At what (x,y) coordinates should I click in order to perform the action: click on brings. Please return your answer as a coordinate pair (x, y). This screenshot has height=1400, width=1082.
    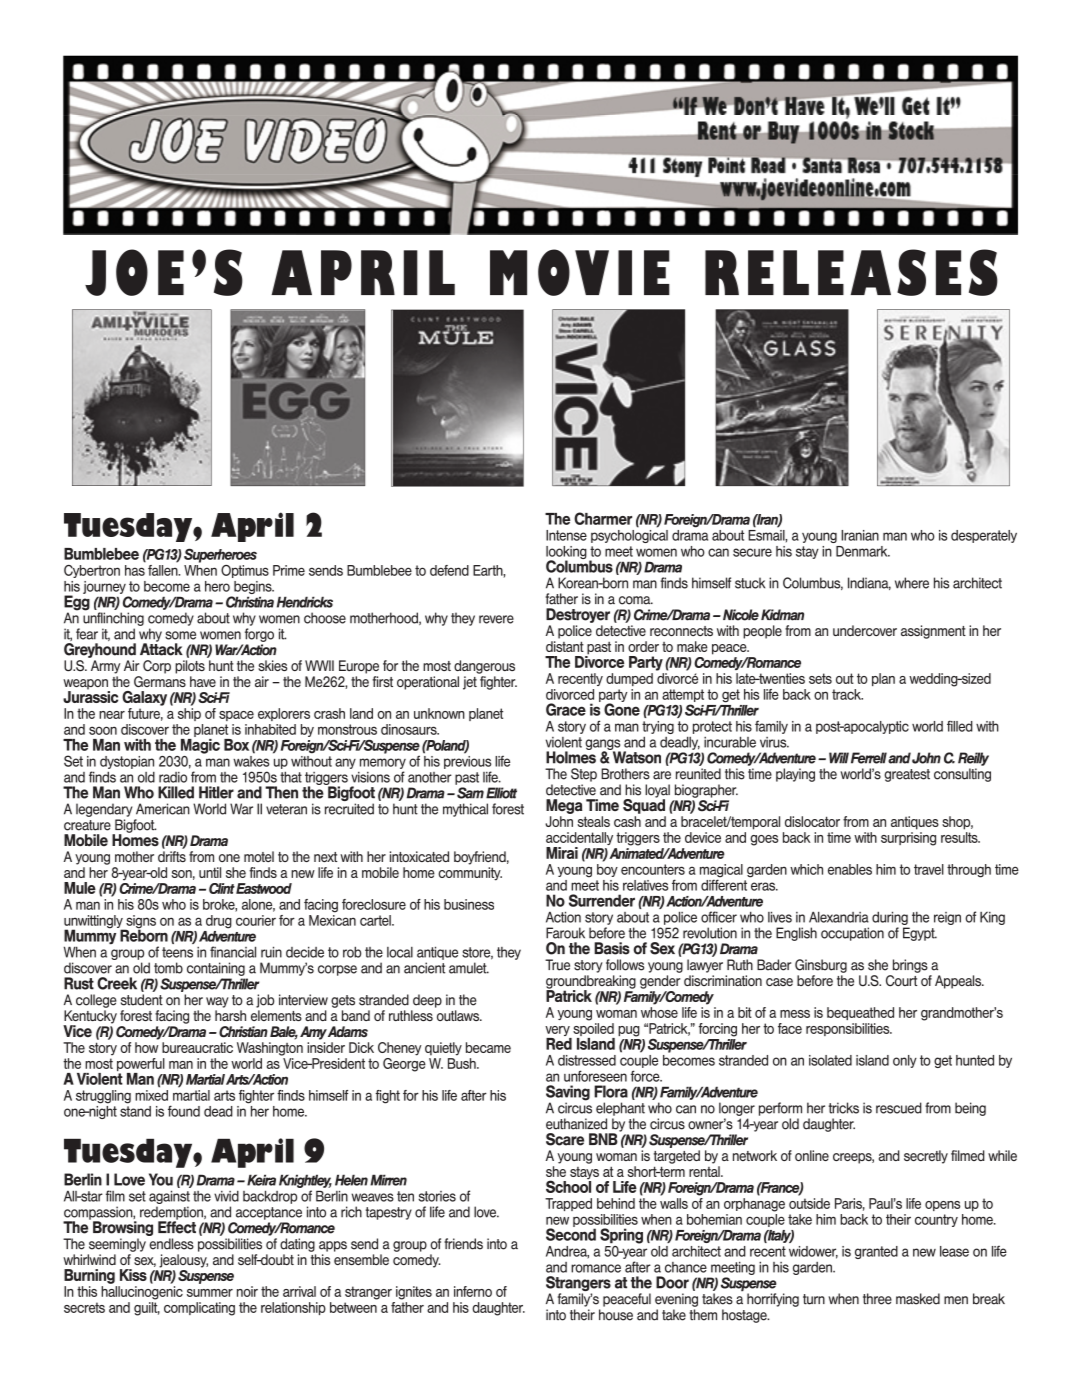
    Looking at the image, I should click on (910, 966).
